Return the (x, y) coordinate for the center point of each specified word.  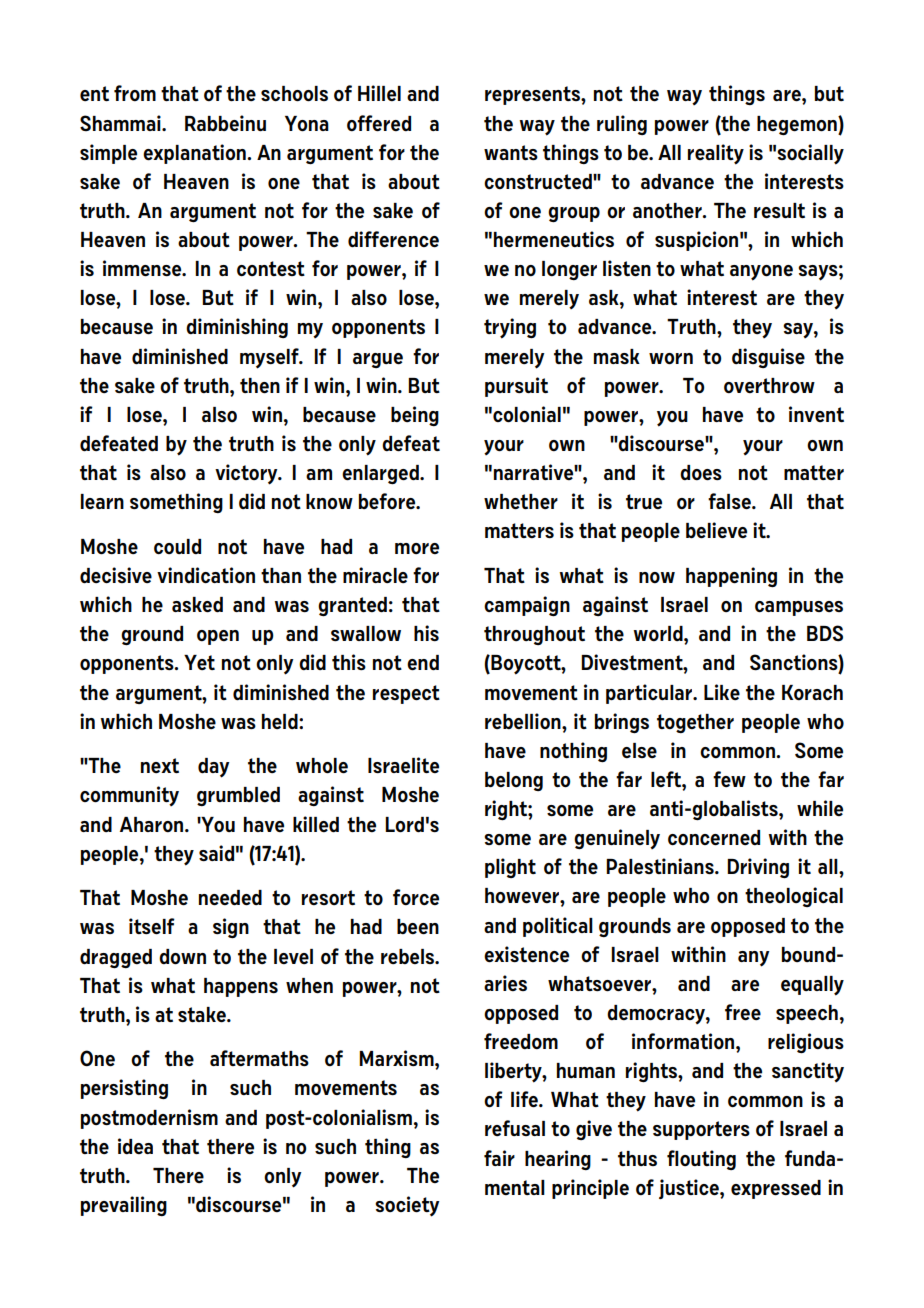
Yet (199, 662)
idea (135, 1146)
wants (511, 152)
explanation (195, 154)
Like (722, 692)
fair (499, 1158)
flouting (701, 1160)
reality (716, 154)
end (423, 663)
